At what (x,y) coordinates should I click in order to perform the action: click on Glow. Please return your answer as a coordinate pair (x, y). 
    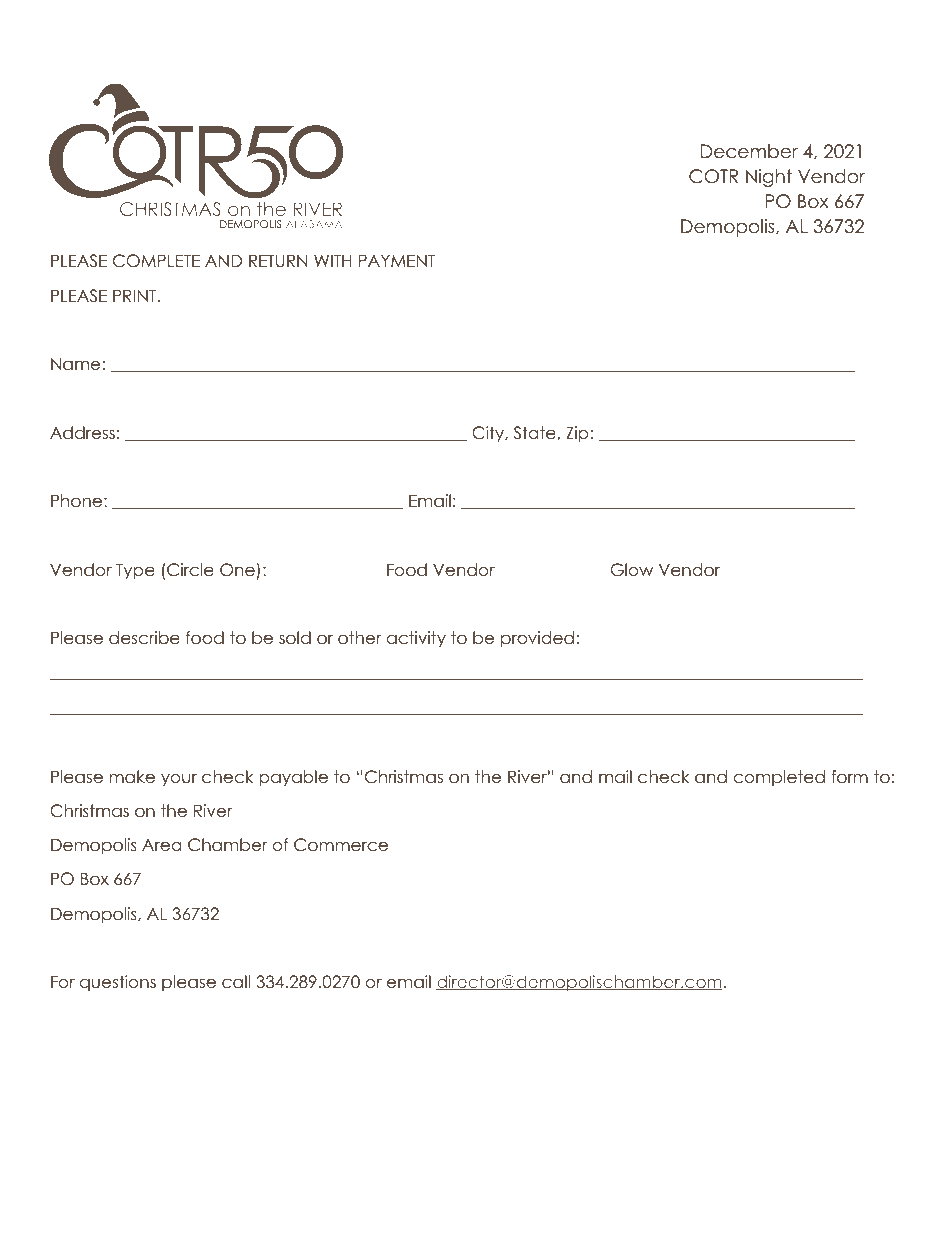
    Looking at the image, I should click on (631, 570).
